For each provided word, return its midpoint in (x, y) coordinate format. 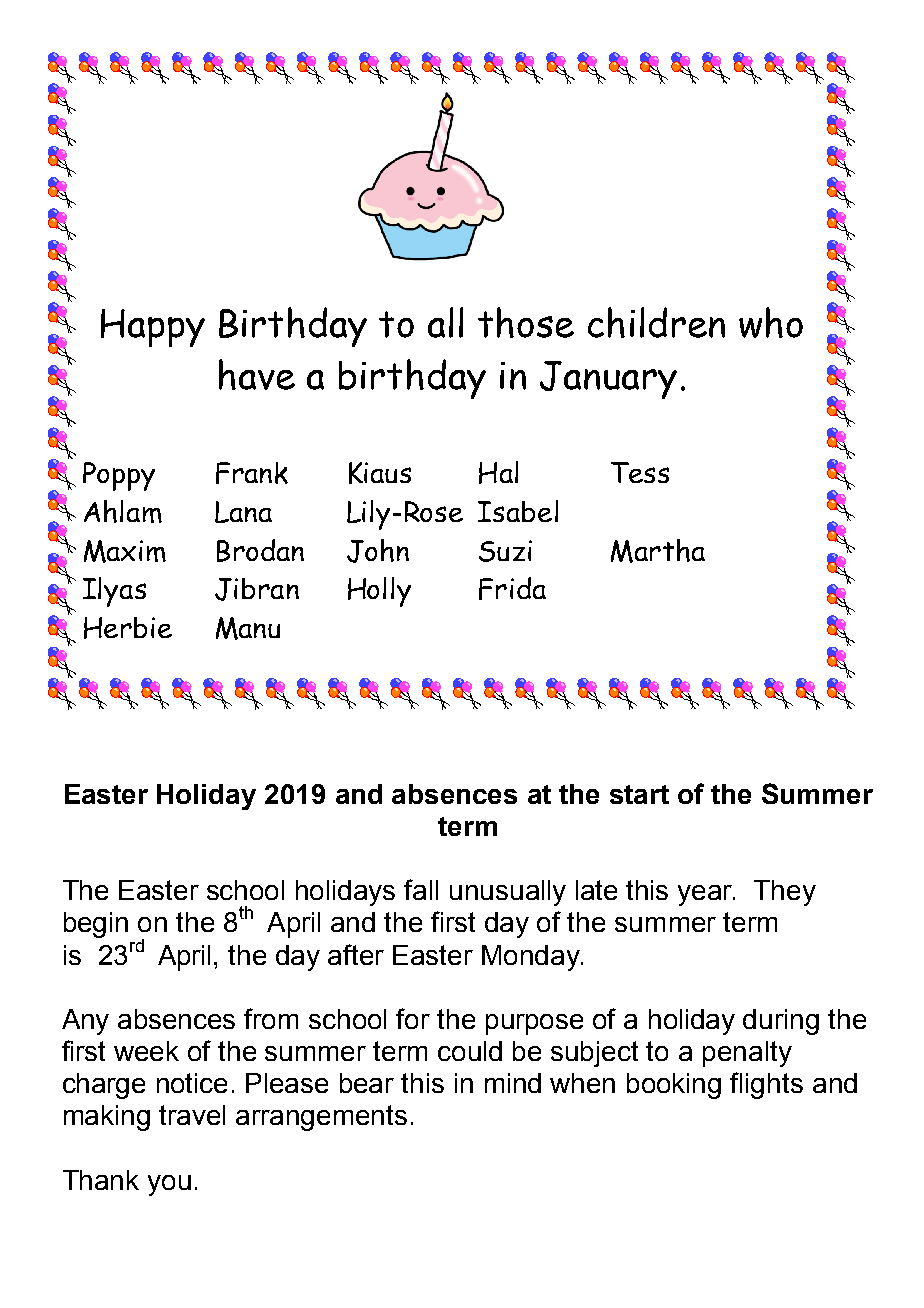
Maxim (125, 551)
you (169, 1185)
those (526, 322)
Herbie (128, 628)
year (706, 895)
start (639, 794)
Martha (658, 551)
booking (674, 1086)
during (781, 1022)
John (378, 551)
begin (96, 925)
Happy (153, 328)
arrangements (321, 1118)
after (356, 954)
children (656, 322)
